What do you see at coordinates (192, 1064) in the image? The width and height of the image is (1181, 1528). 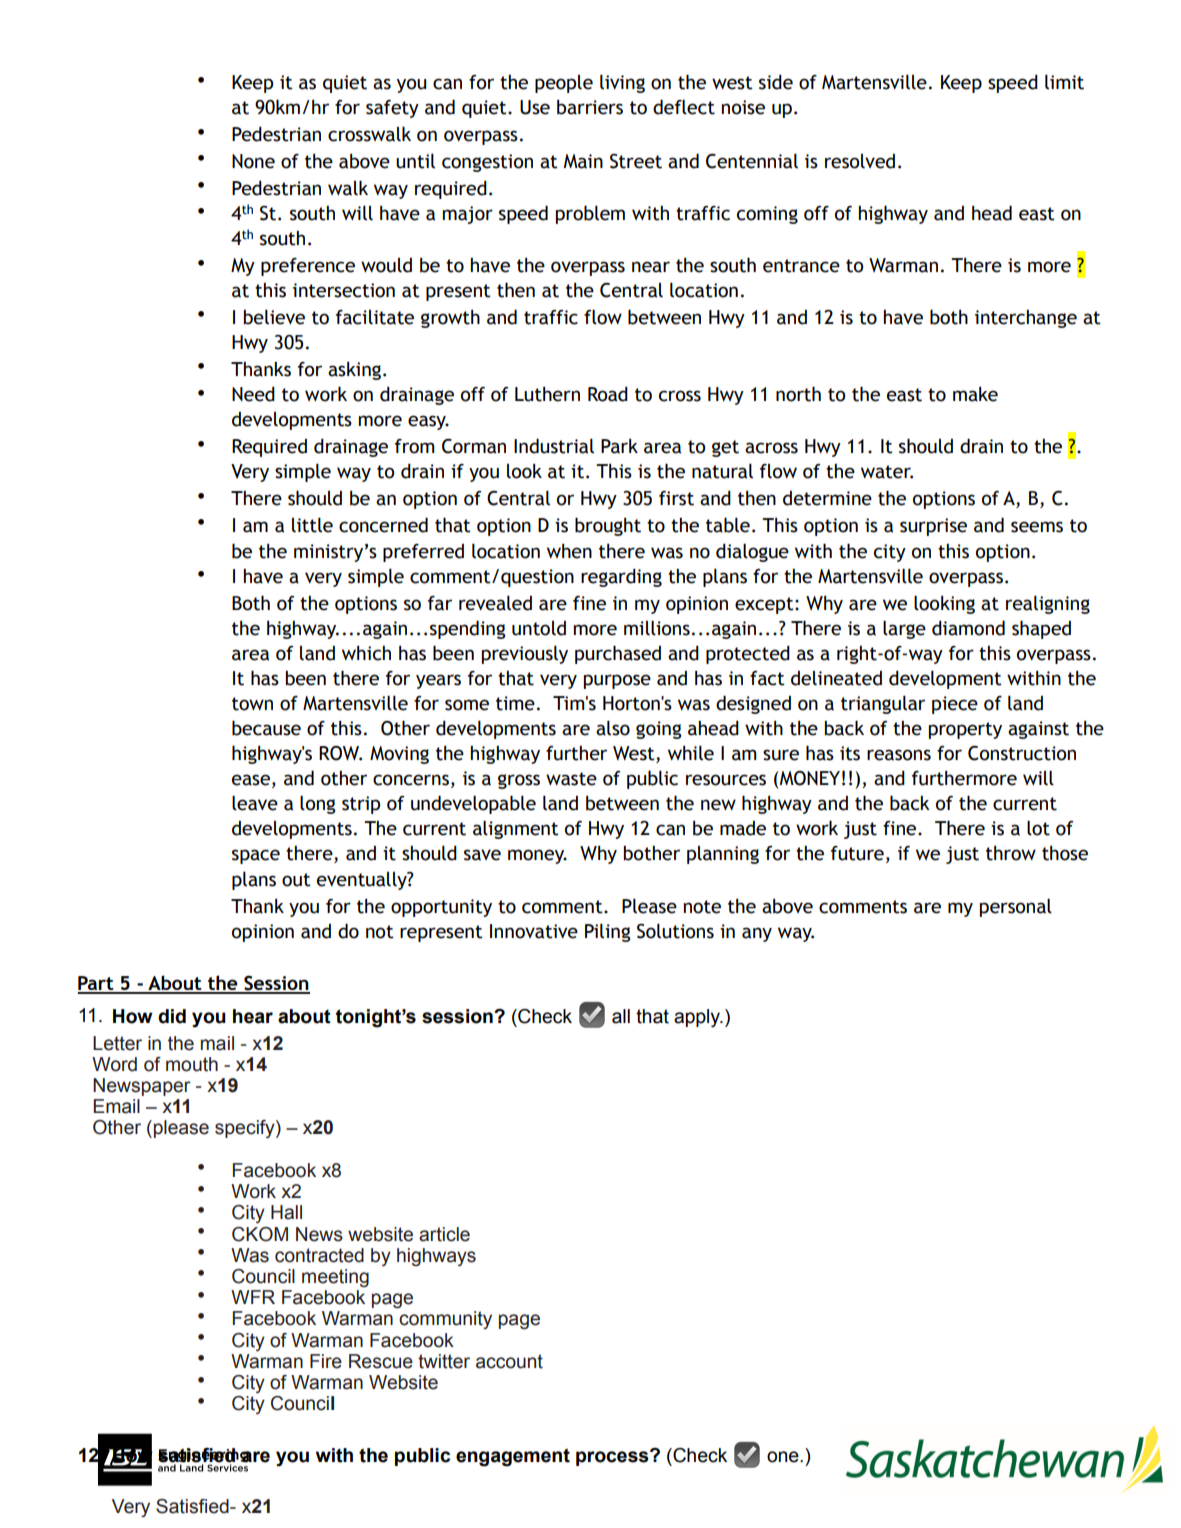 I see `mouth` at bounding box center [192, 1064].
